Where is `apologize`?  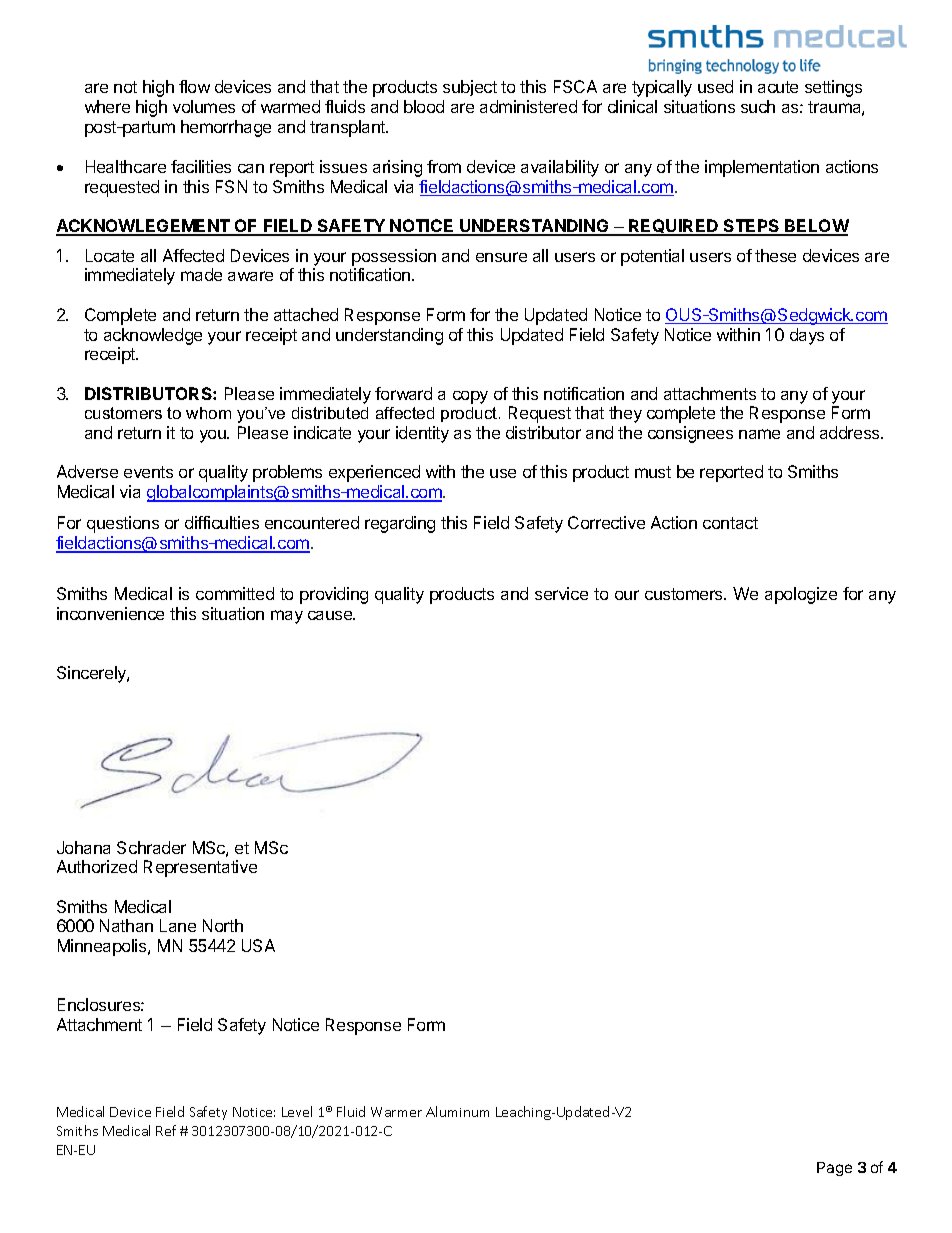
apologize is located at coordinates (801, 595).
